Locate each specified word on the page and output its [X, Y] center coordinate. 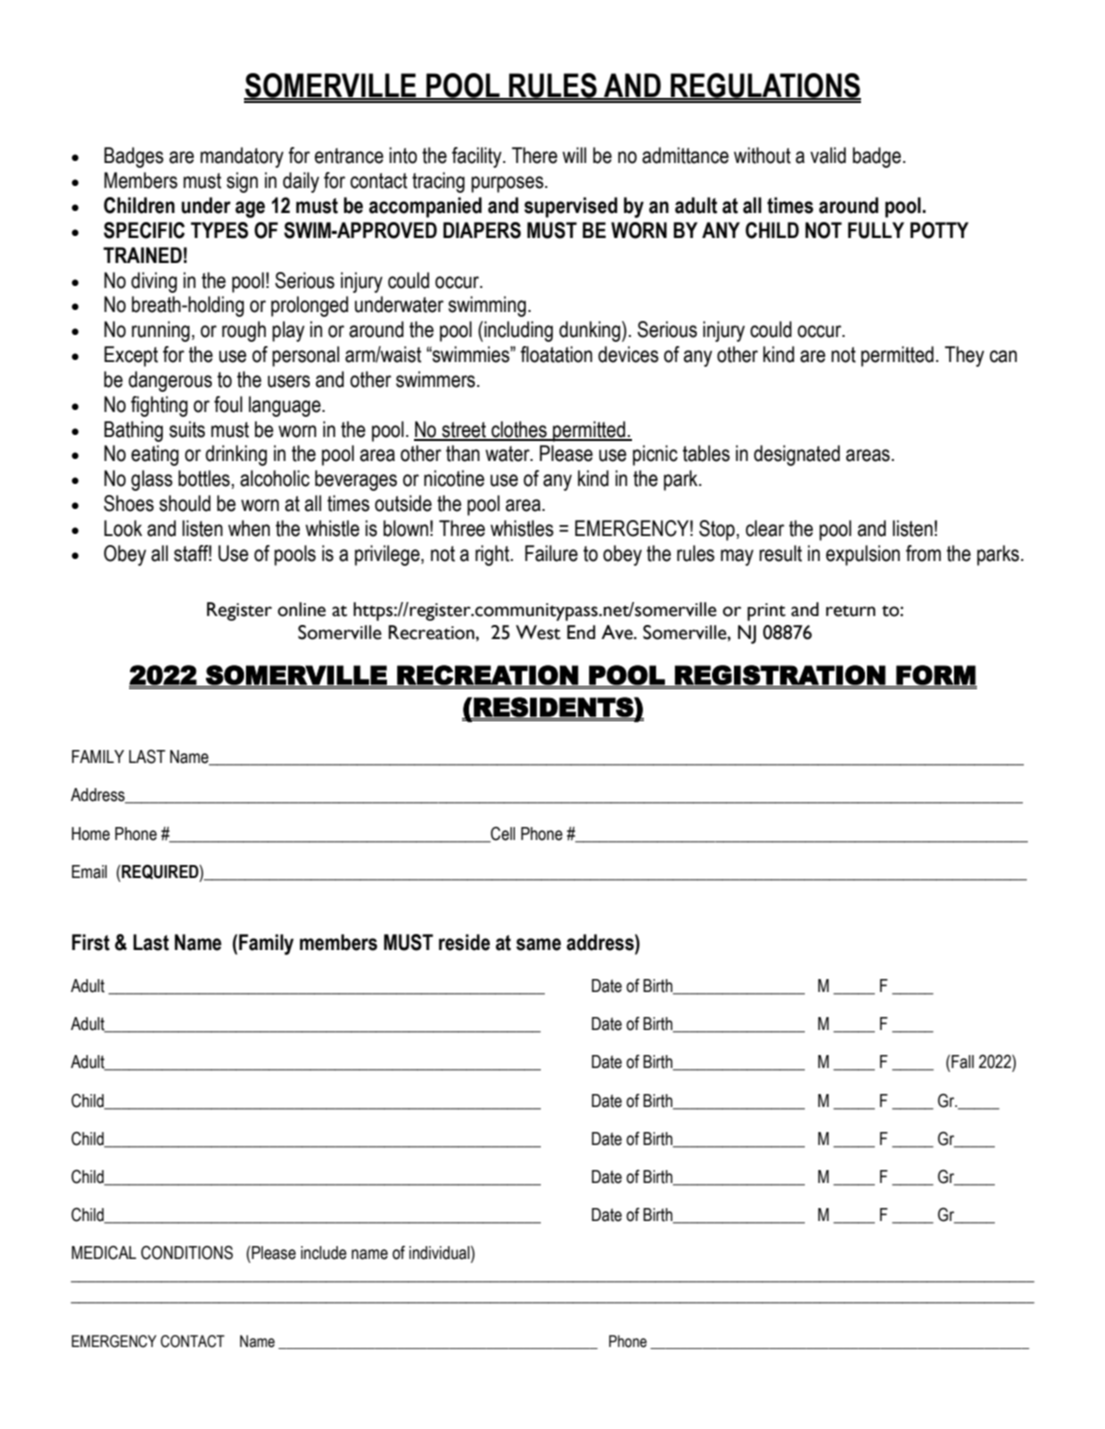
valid [828, 155]
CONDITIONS [187, 1252]
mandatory [242, 157]
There [535, 155]
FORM [935, 676]
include [324, 1253]
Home [91, 834]
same [538, 944]
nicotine [454, 478]
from [923, 553]
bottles [204, 478]
